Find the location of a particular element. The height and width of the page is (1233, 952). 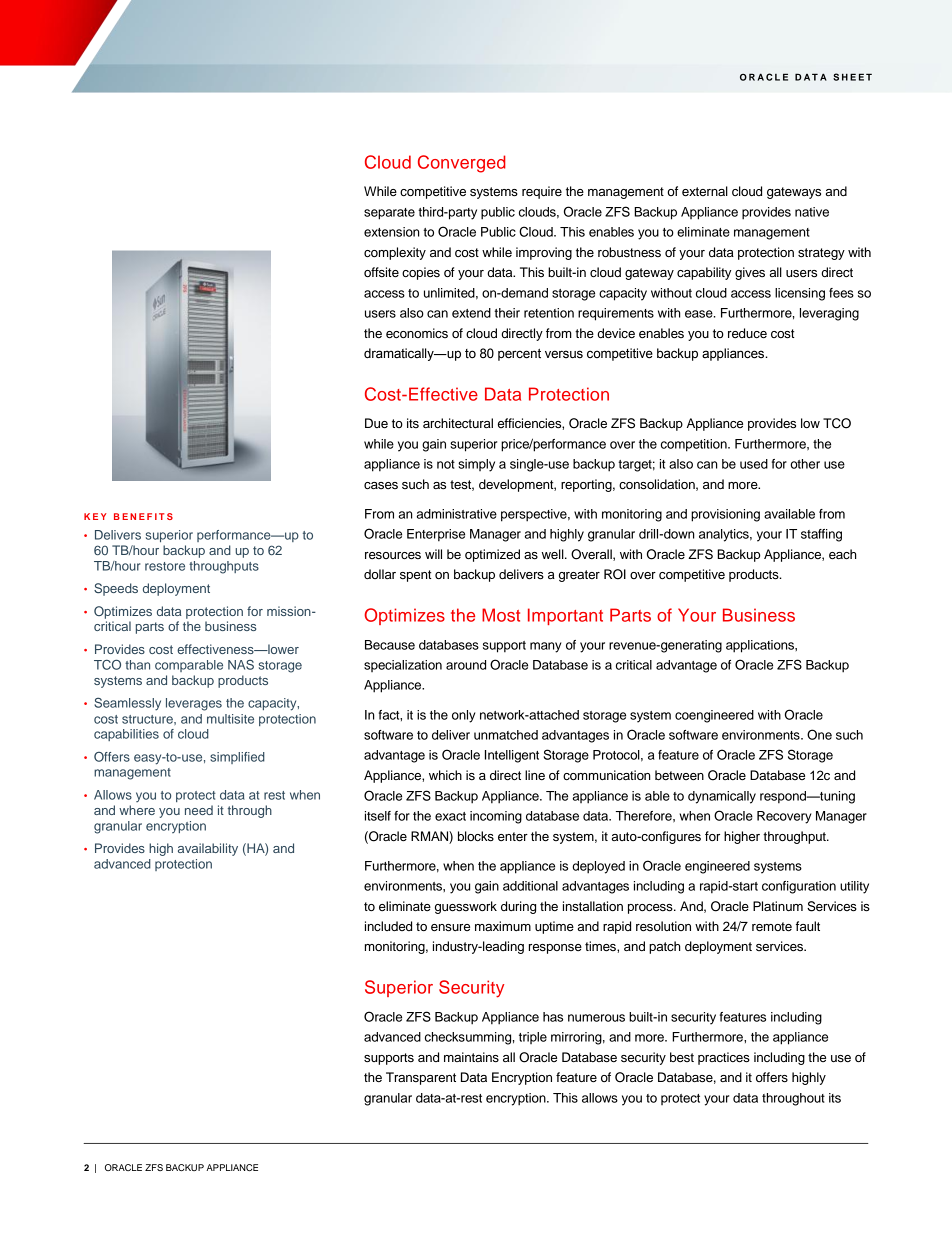

separate is located at coordinates (389, 214).
